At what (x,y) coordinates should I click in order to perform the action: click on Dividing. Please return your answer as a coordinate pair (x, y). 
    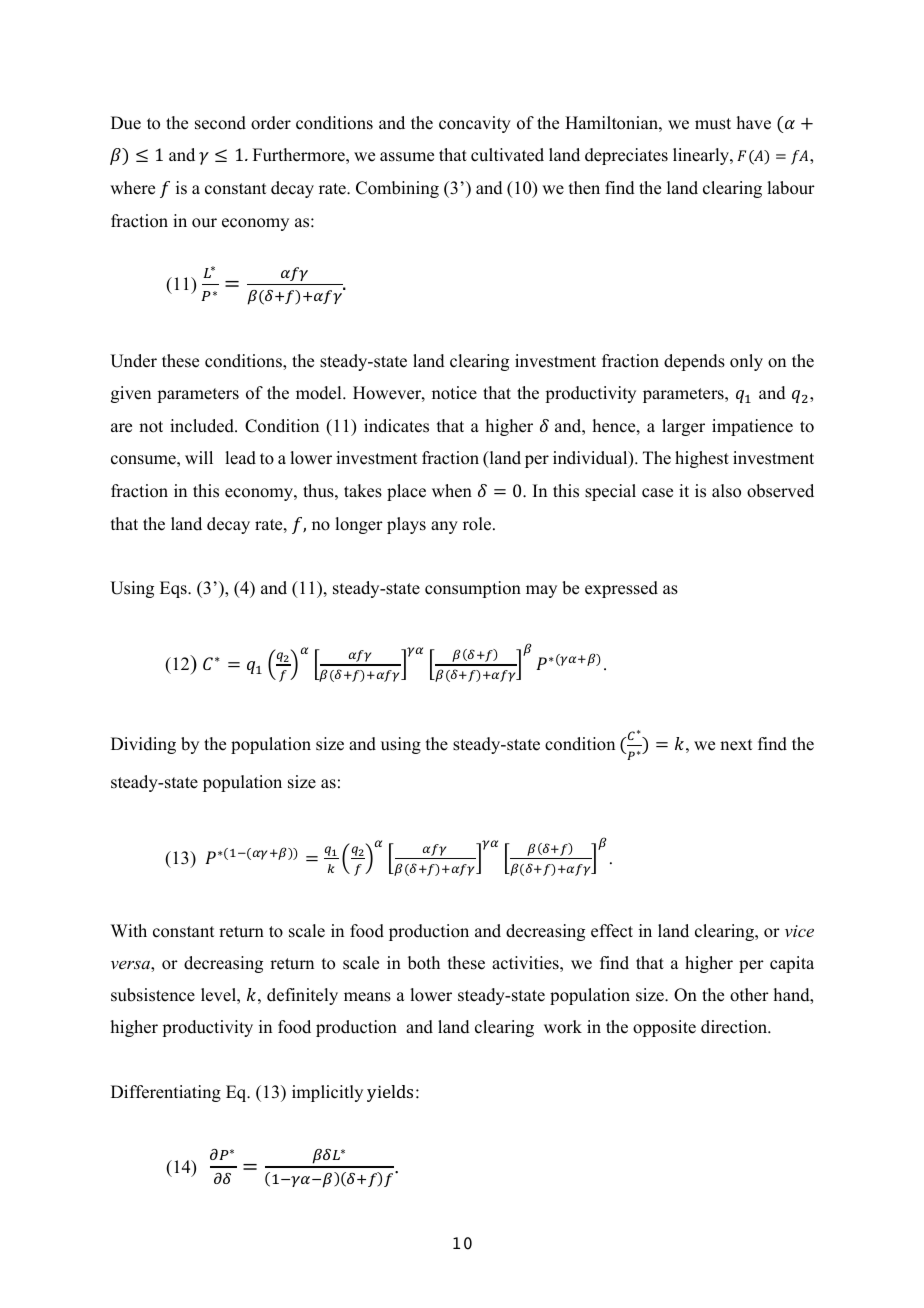
    Looking at the image, I should click on (143, 745).
